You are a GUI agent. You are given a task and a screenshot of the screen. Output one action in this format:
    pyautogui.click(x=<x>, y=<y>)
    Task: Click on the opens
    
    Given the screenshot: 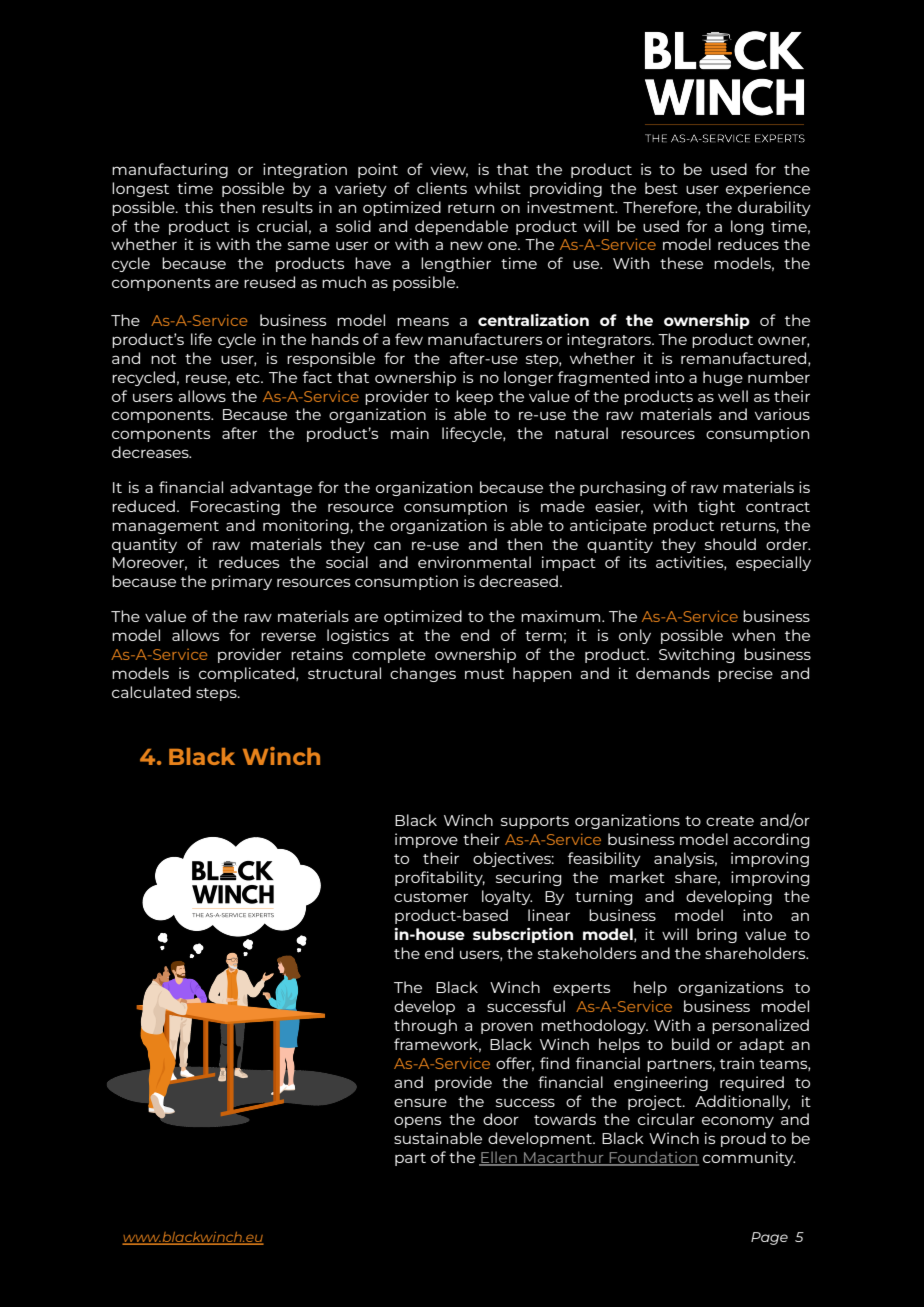 What is the action you would take?
    pyautogui.click(x=417, y=1122)
